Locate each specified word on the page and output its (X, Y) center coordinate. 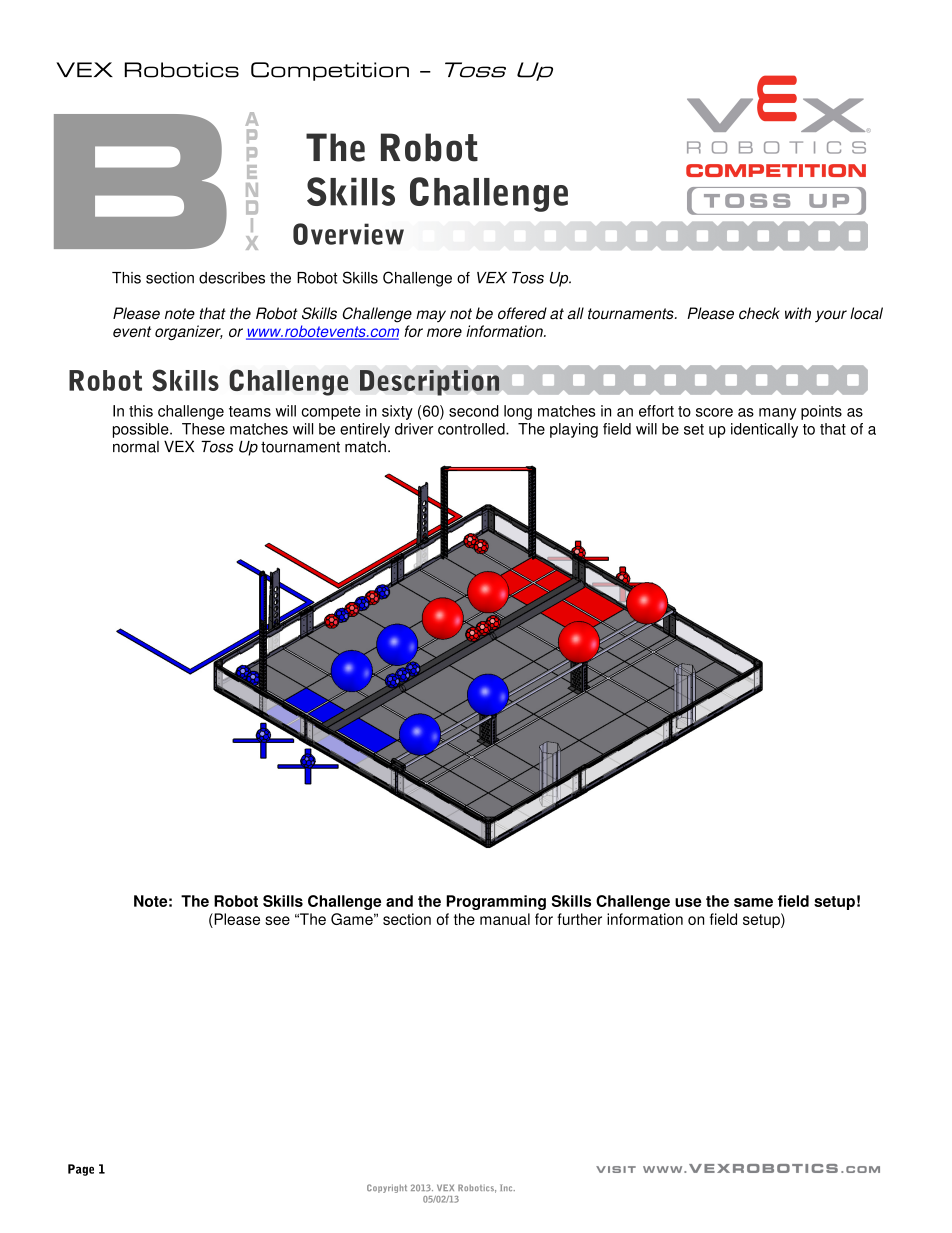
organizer (189, 332)
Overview (348, 234)
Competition (330, 71)
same (753, 902)
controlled (472, 429)
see (277, 920)
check (759, 313)
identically (764, 430)
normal (136, 447)
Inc (507, 1187)
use (688, 902)
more (444, 332)
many (777, 414)
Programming (496, 902)
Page (81, 1170)
